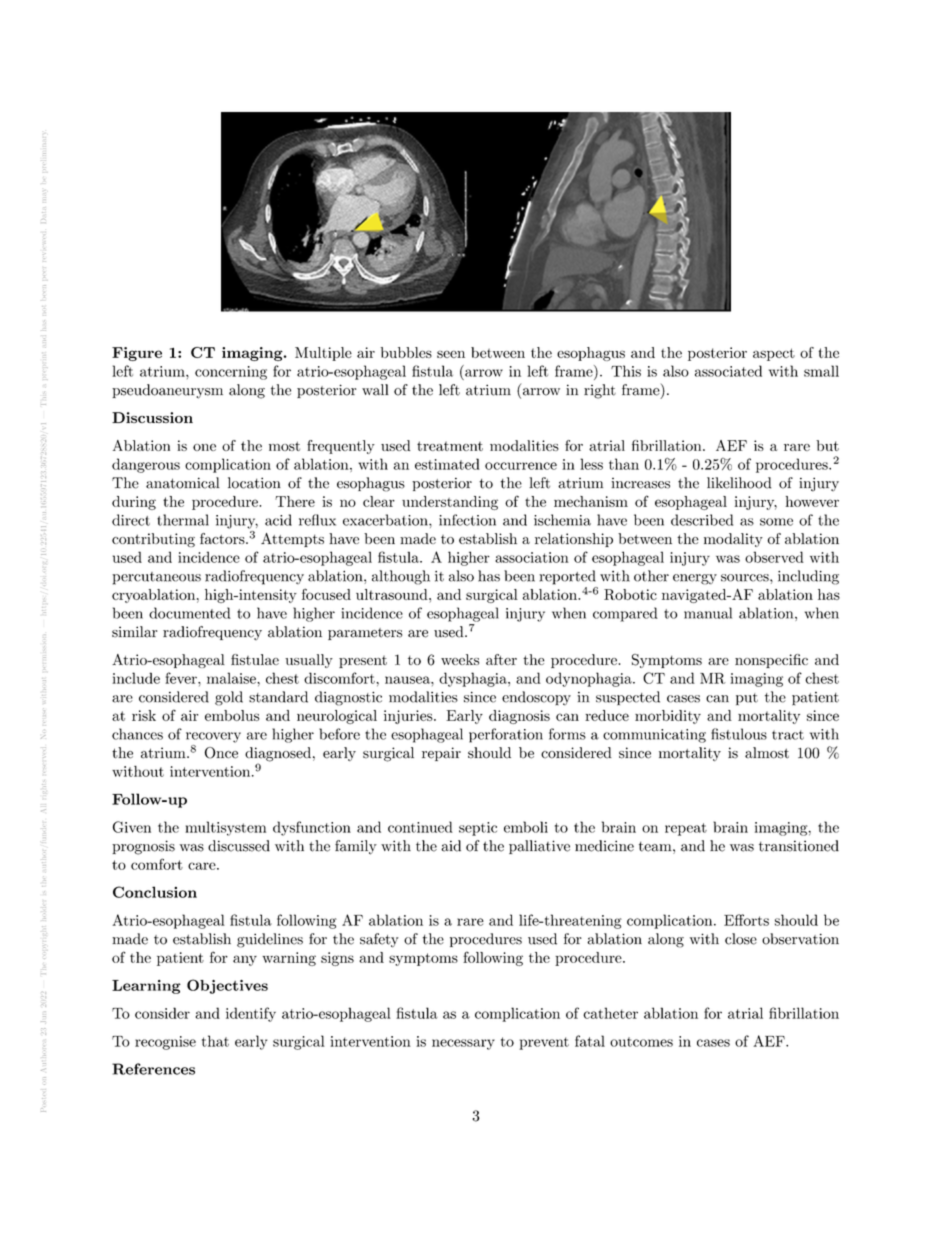 The width and height of the screenshot is (952, 1233). I want to click on Efforts, so click(746, 920).
